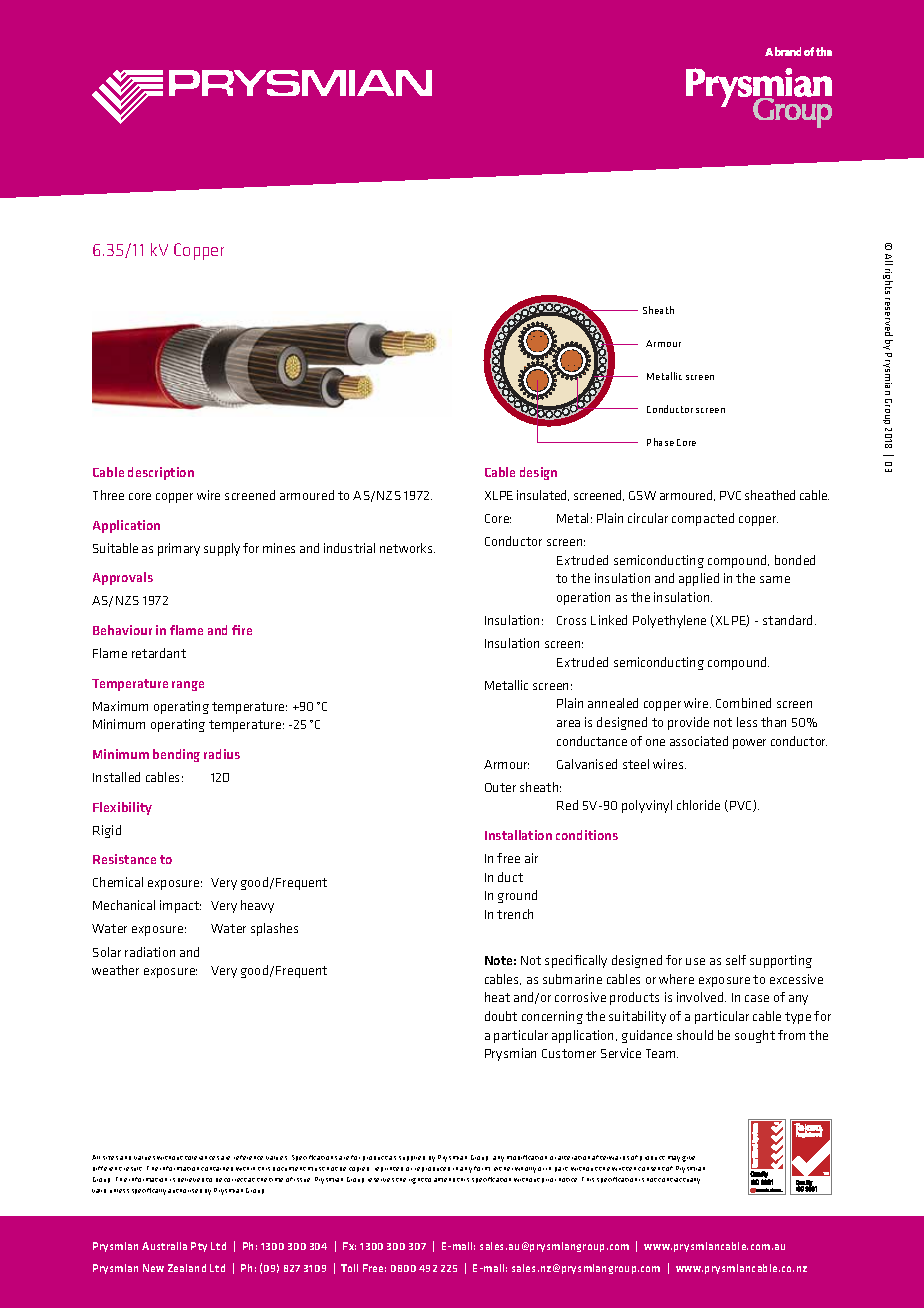  What do you see at coordinates (518, 835) in the image?
I see `Installation` at bounding box center [518, 835].
